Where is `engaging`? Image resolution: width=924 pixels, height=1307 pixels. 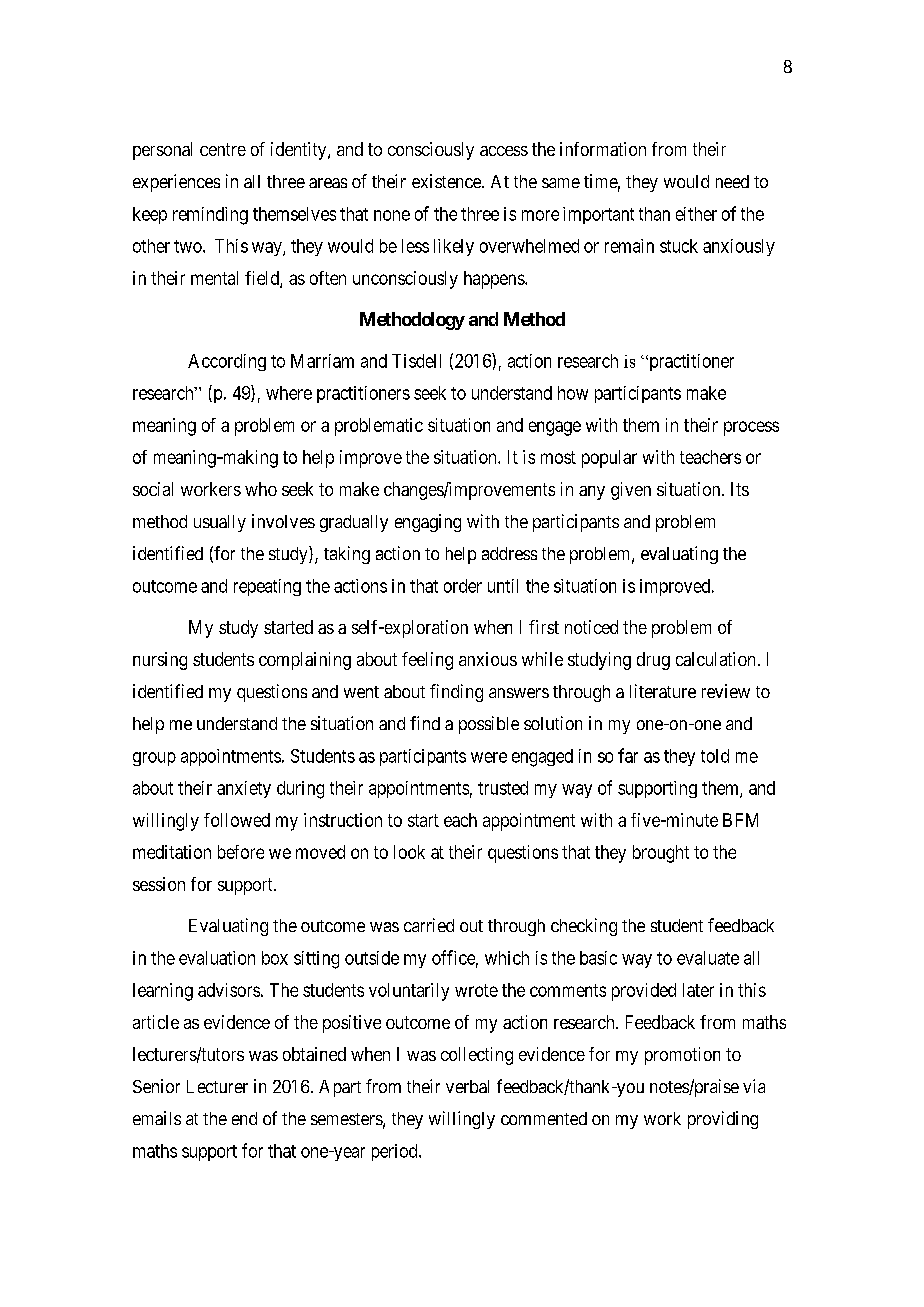 engaging is located at coordinates (428, 523).
